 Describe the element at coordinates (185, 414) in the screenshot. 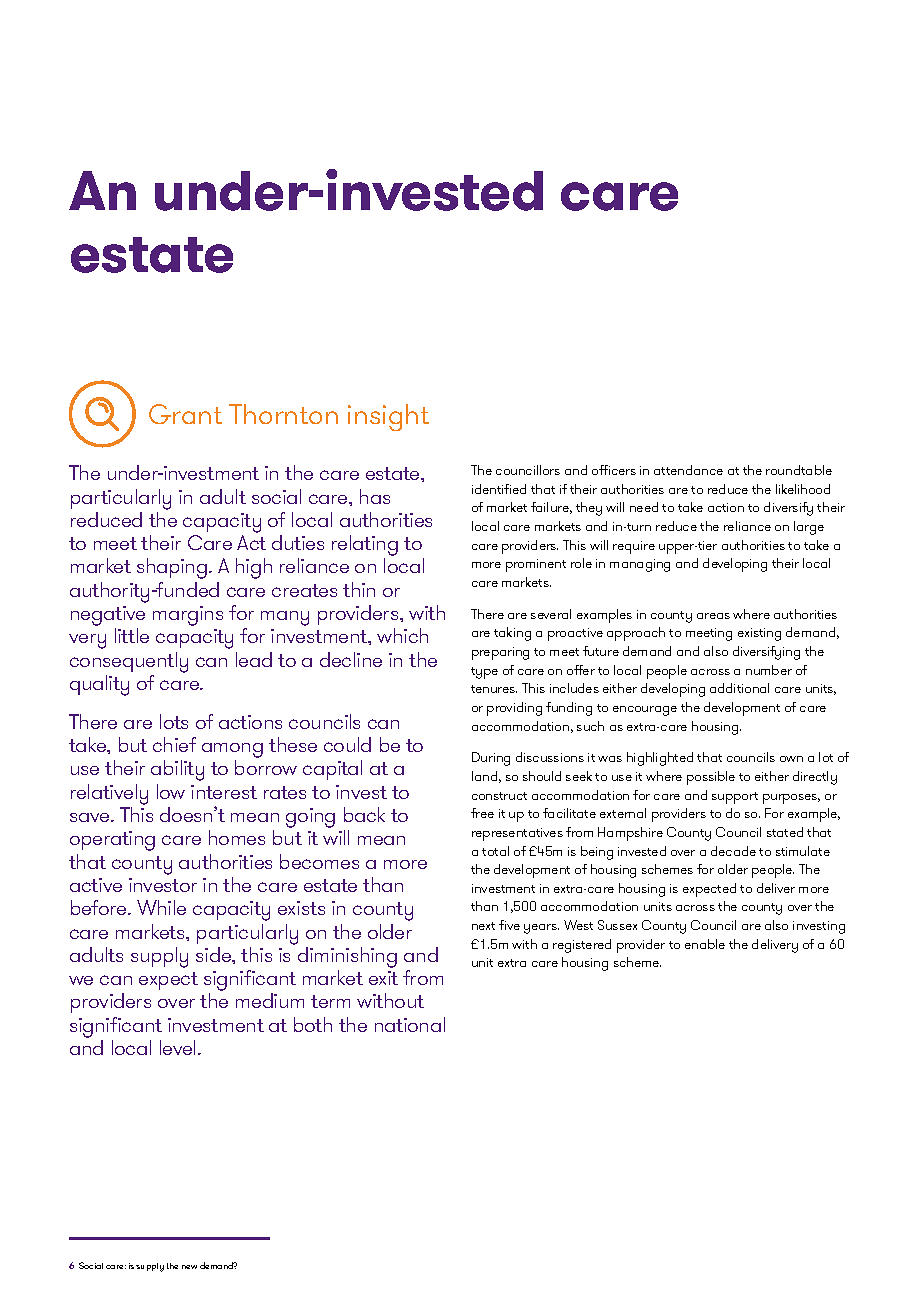

I see `Grant` at that location.
